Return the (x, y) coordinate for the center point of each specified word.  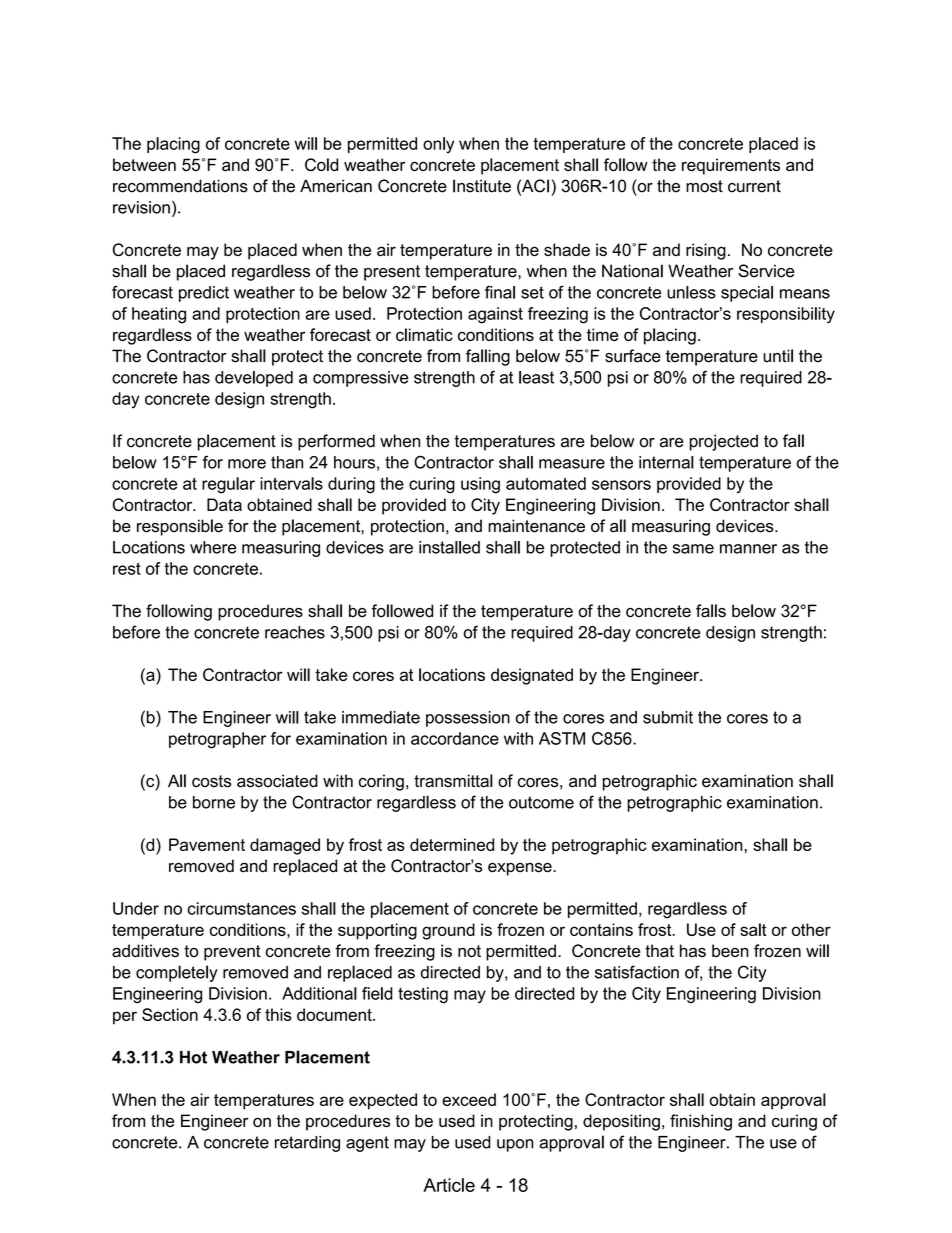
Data (224, 504)
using (480, 485)
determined (452, 844)
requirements (731, 166)
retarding (307, 1144)
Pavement (207, 844)
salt (753, 929)
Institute (482, 186)
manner (748, 549)
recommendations (180, 186)
